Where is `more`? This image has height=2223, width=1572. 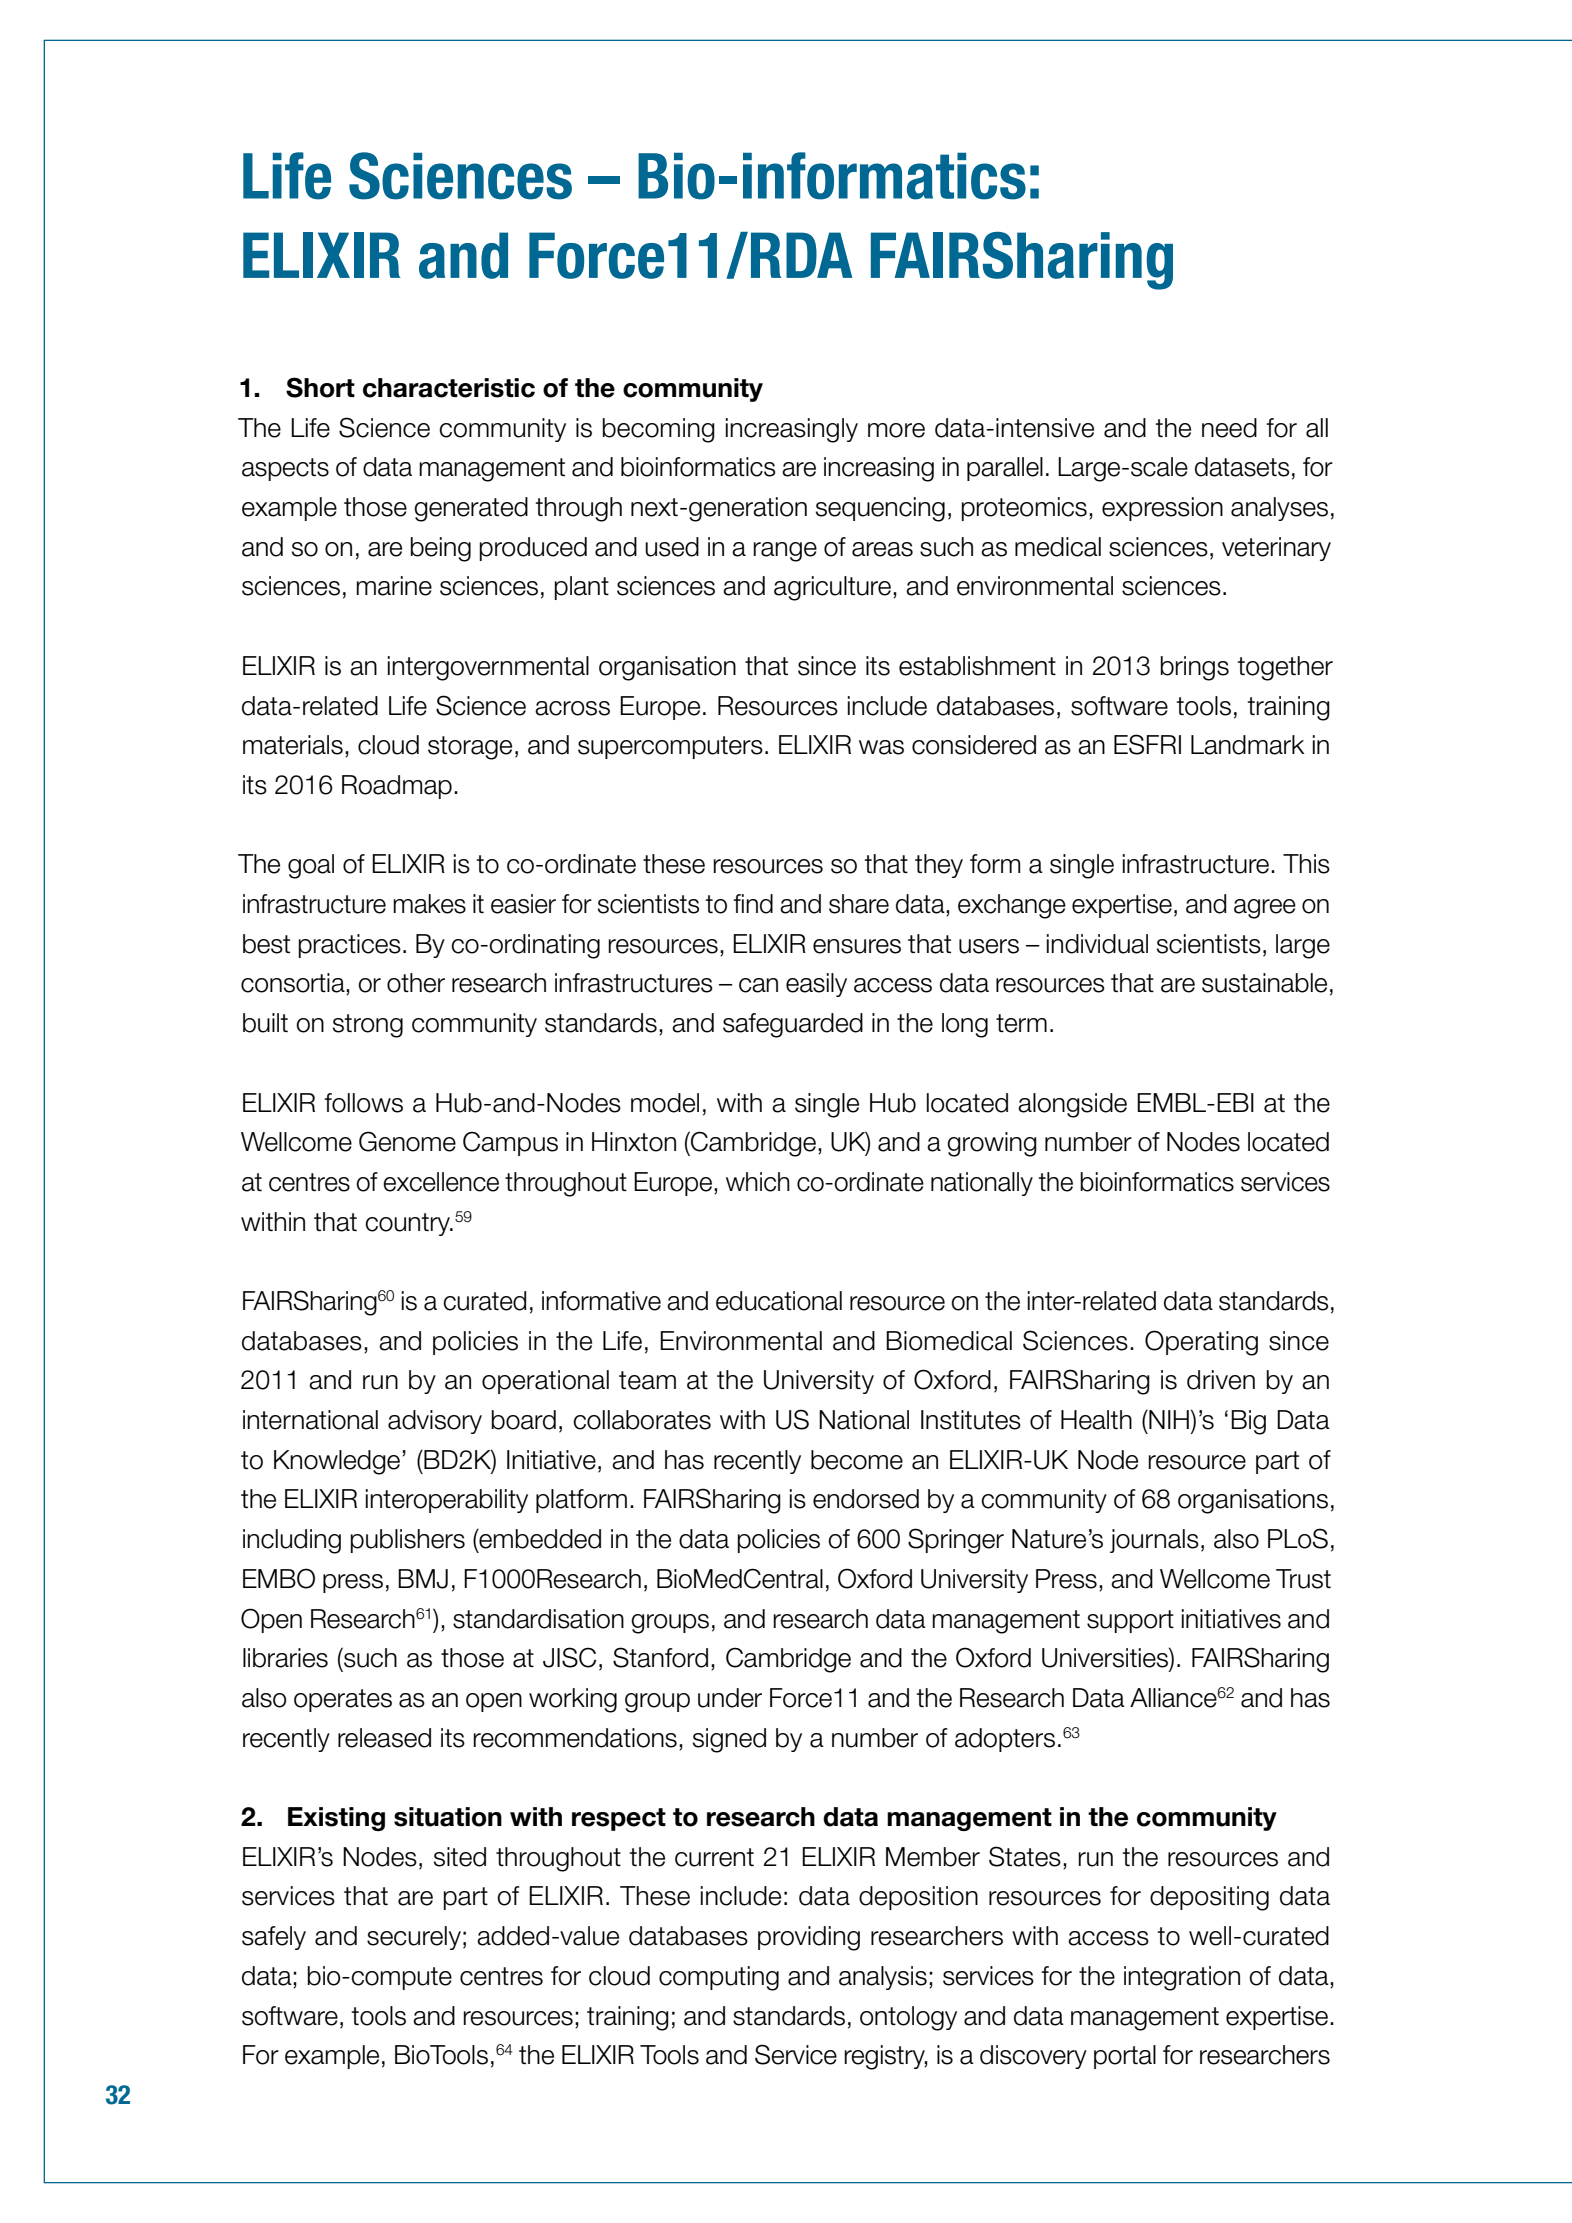 more is located at coordinates (896, 430).
